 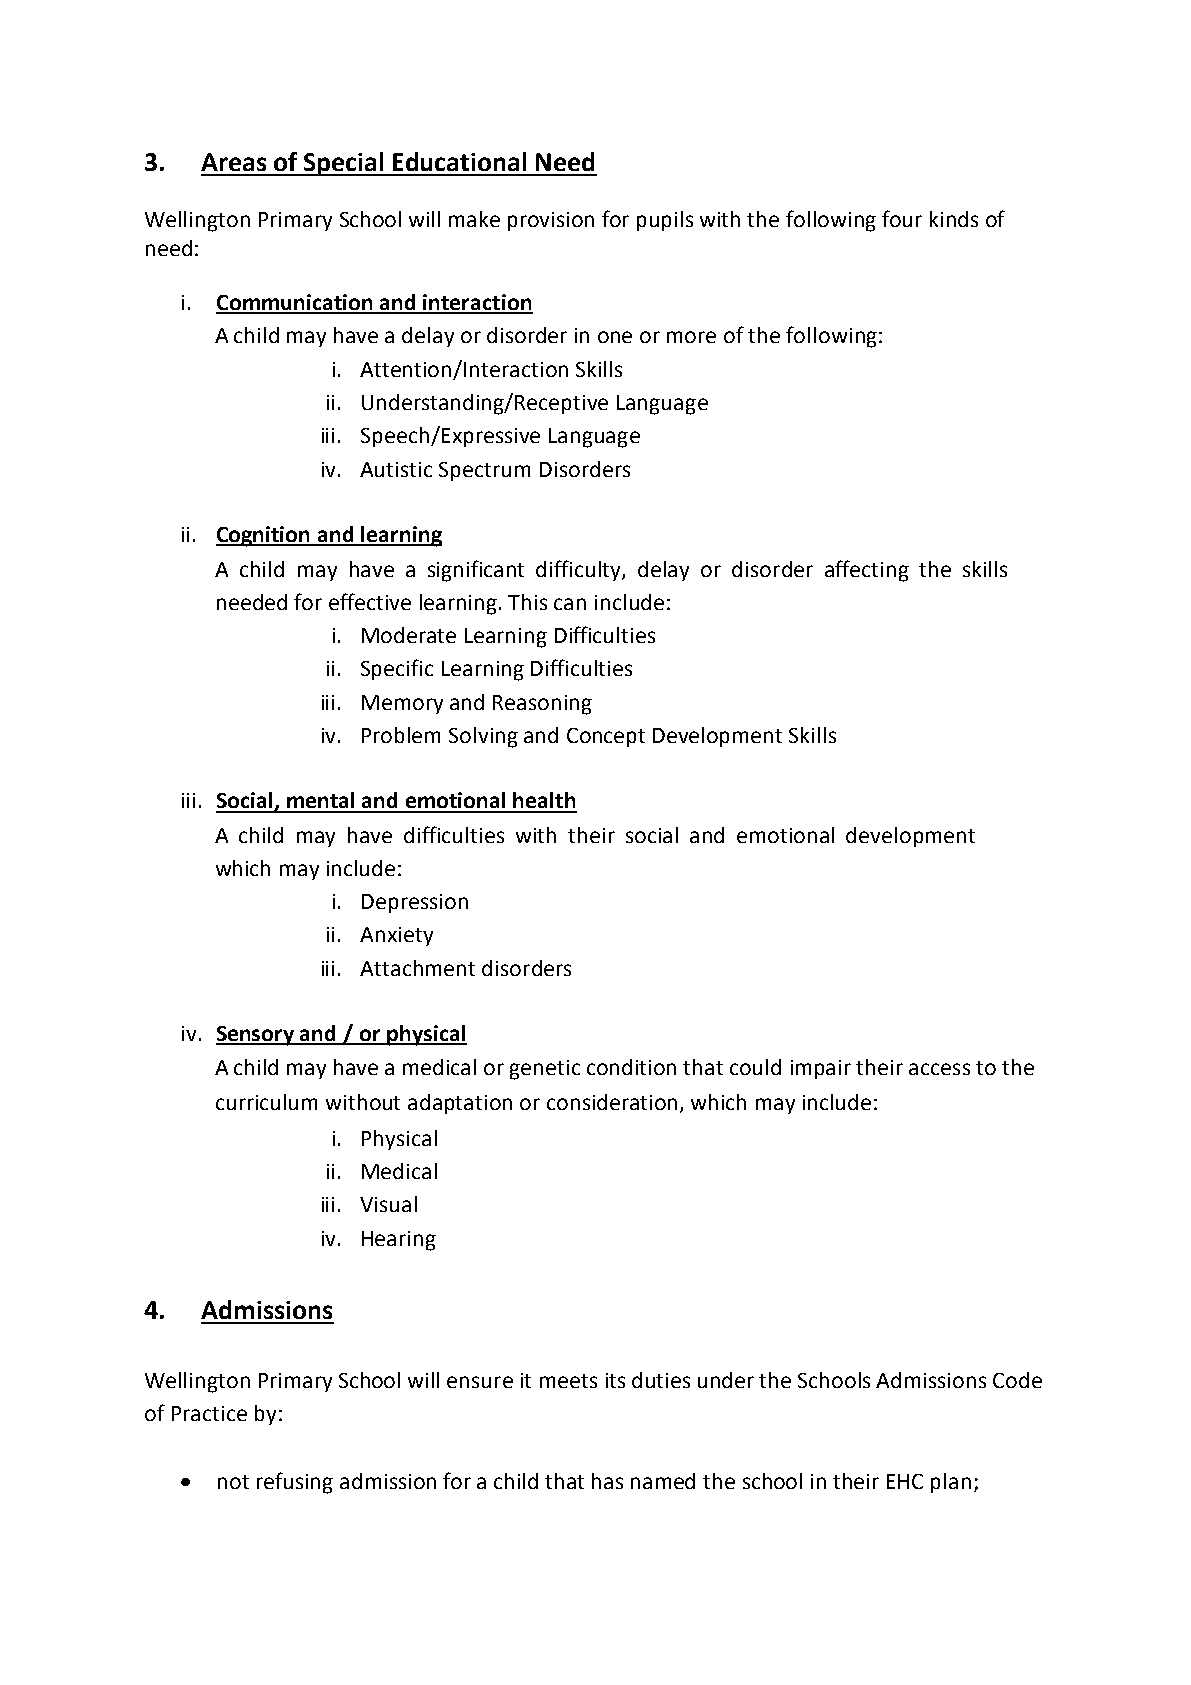 What do you see at coordinates (527, 602) in the image?
I see `This` at bounding box center [527, 602].
